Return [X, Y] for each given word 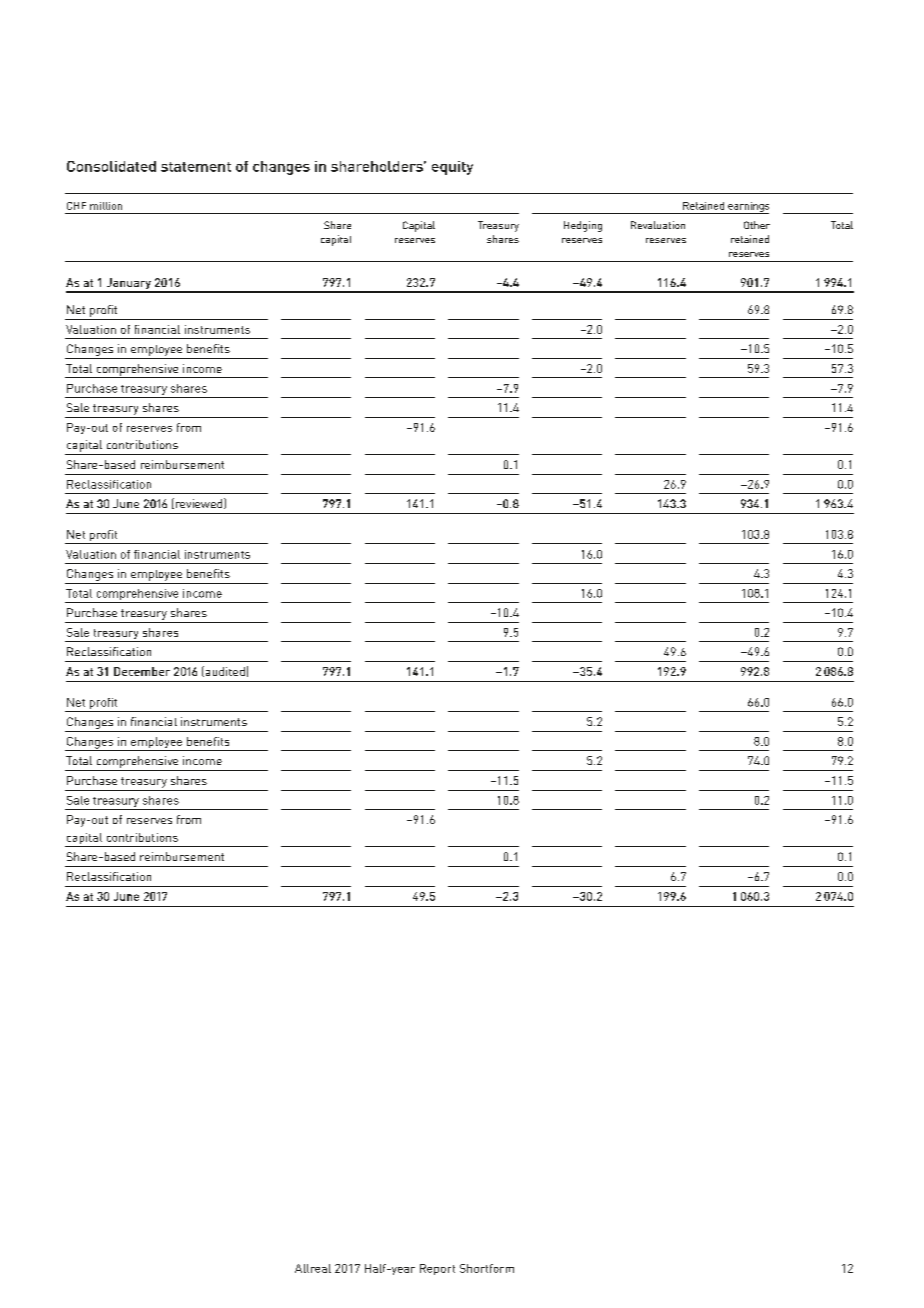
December [142, 671]
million [106, 206]
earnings [747, 208]
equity [452, 168]
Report [437, 1269]
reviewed [199, 503]
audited [224, 671]
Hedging [583, 226]
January [129, 285]
